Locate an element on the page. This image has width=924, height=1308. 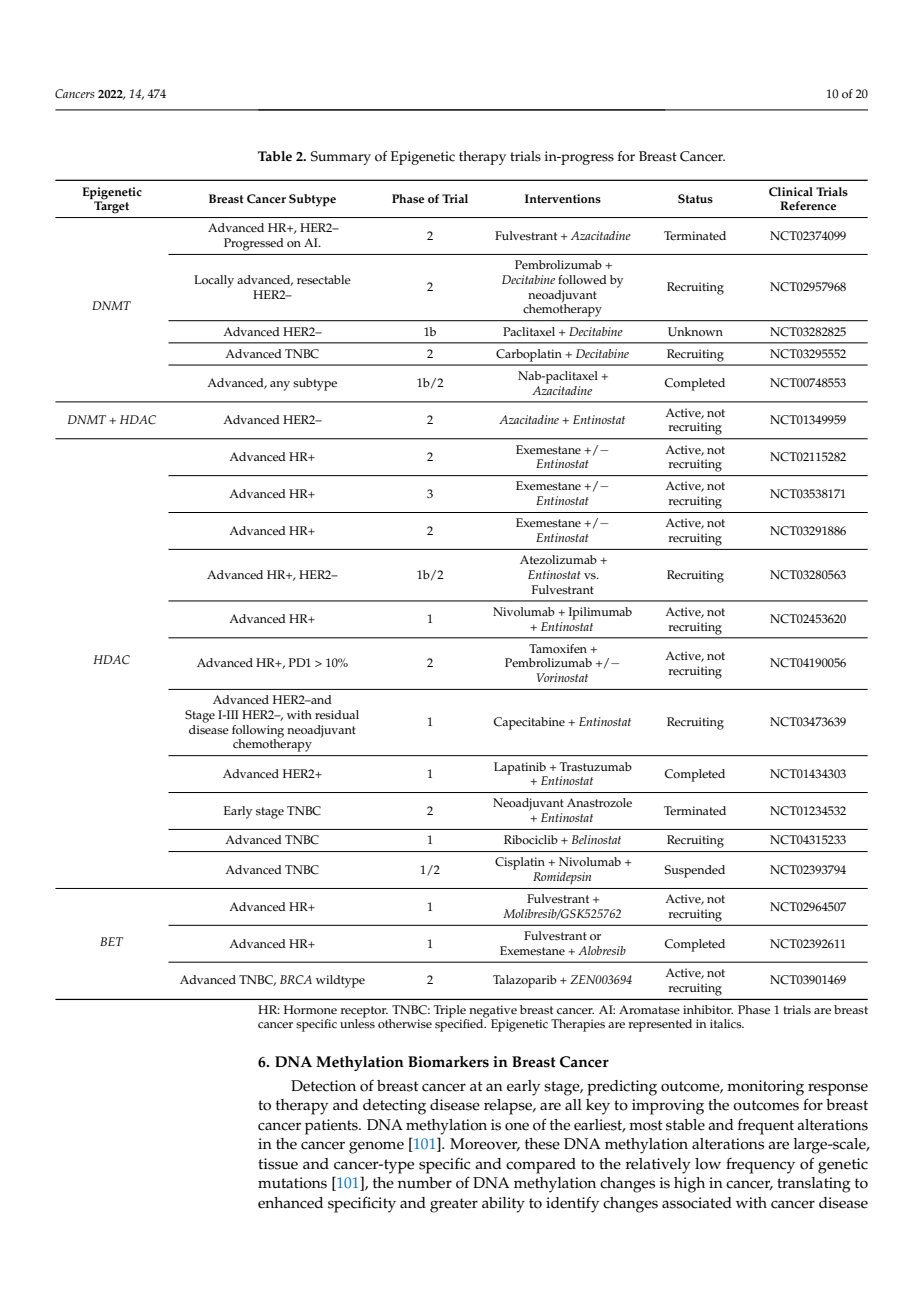
Locally is located at coordinates (214, 281).
